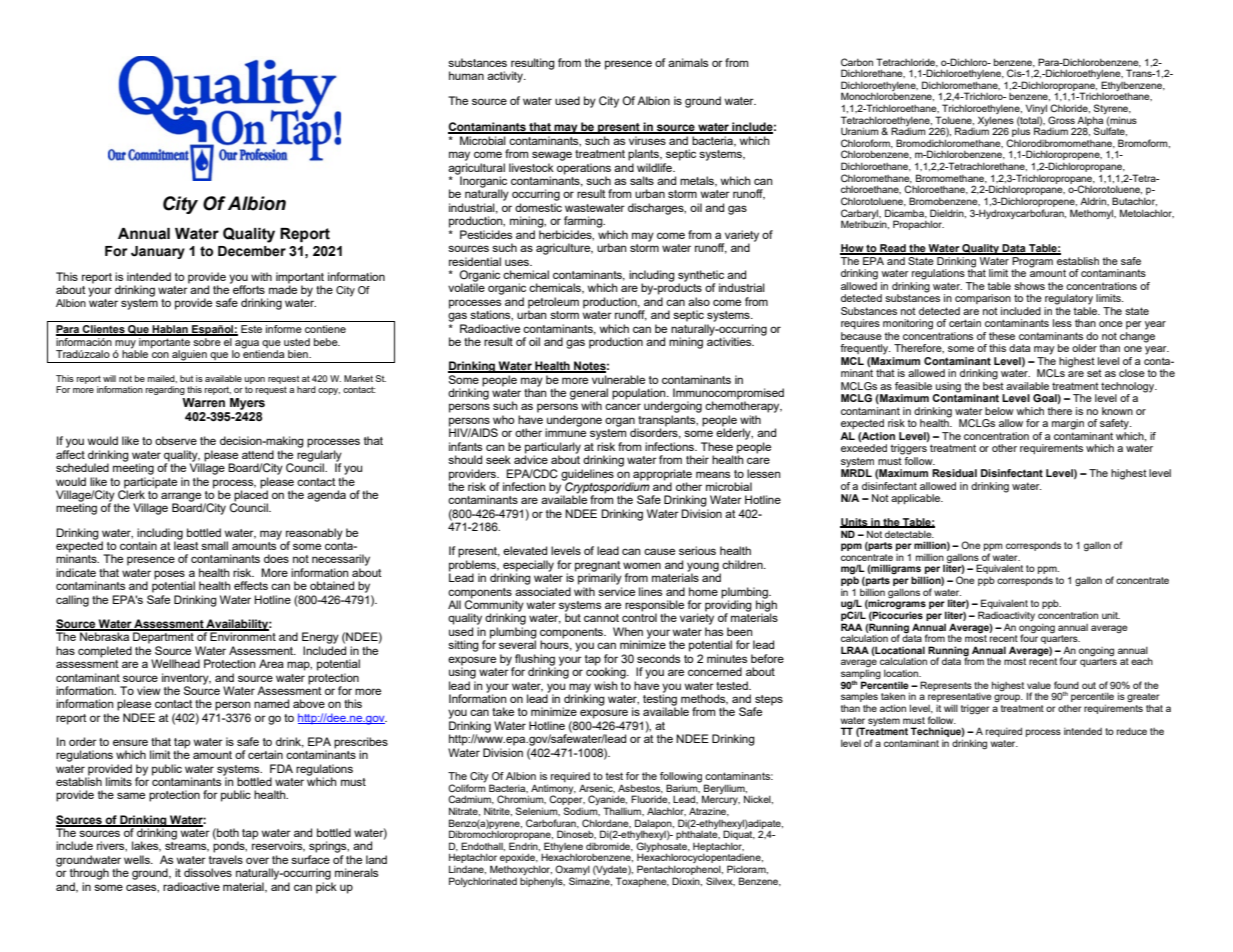  I want to click on dissolves, so click(208, 872).
